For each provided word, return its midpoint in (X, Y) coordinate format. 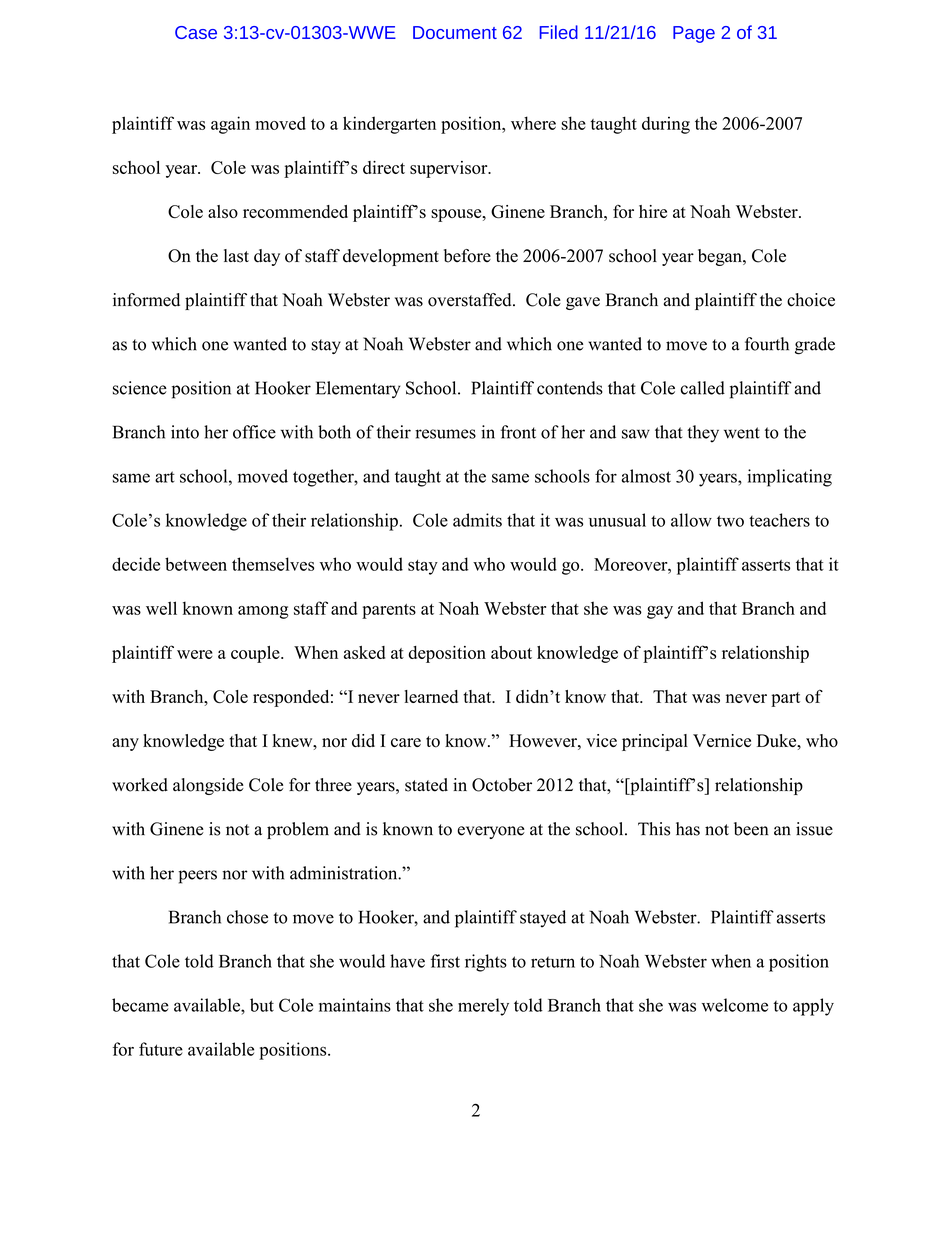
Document (455, 32)
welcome (735, 1005)
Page (694, 34)
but (262, 1005)
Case (196, 32)
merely (483, 1007)
